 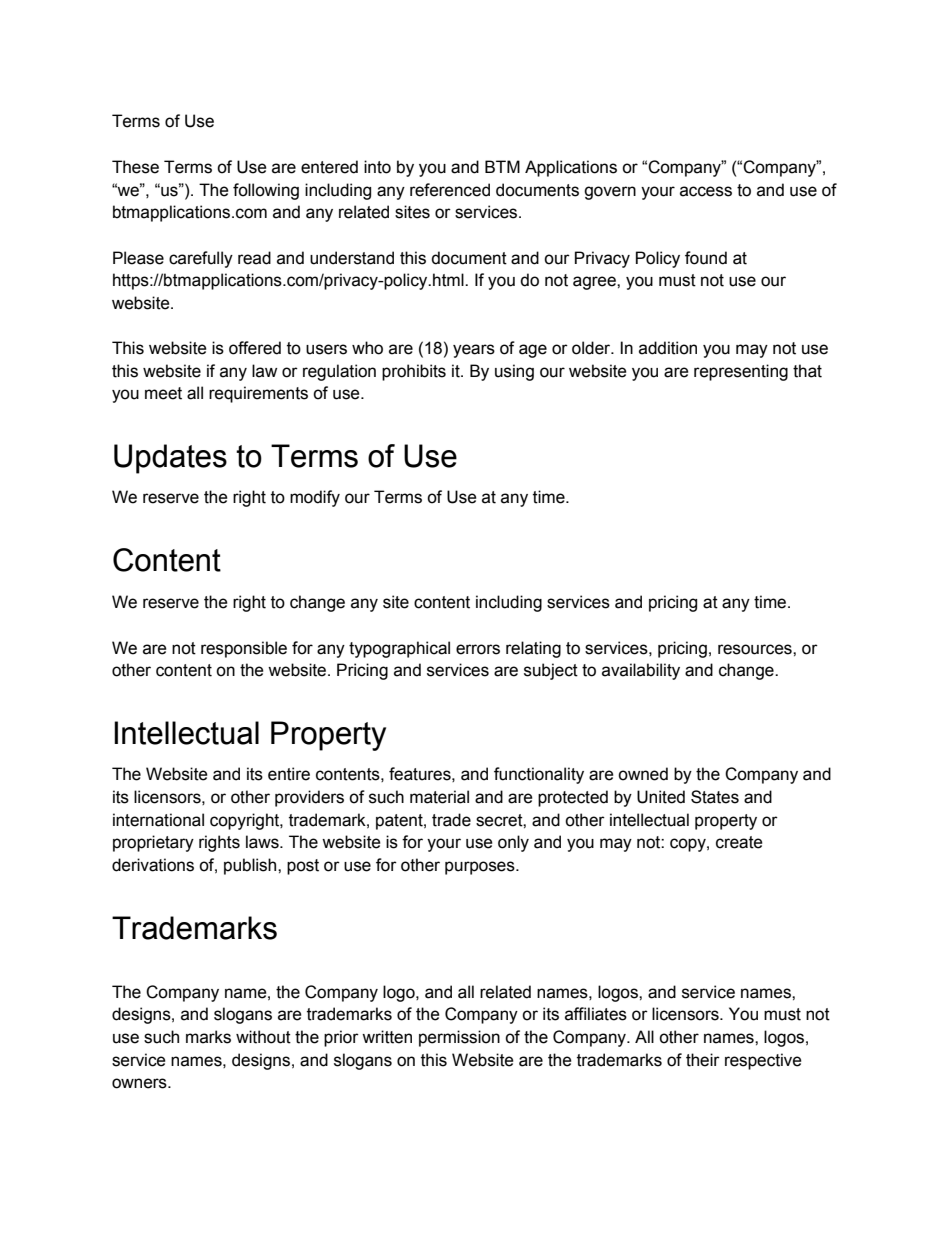 What do you see at coordinates (756, 649) in the image?
I see `resources` at bounding box center [756, 649].
